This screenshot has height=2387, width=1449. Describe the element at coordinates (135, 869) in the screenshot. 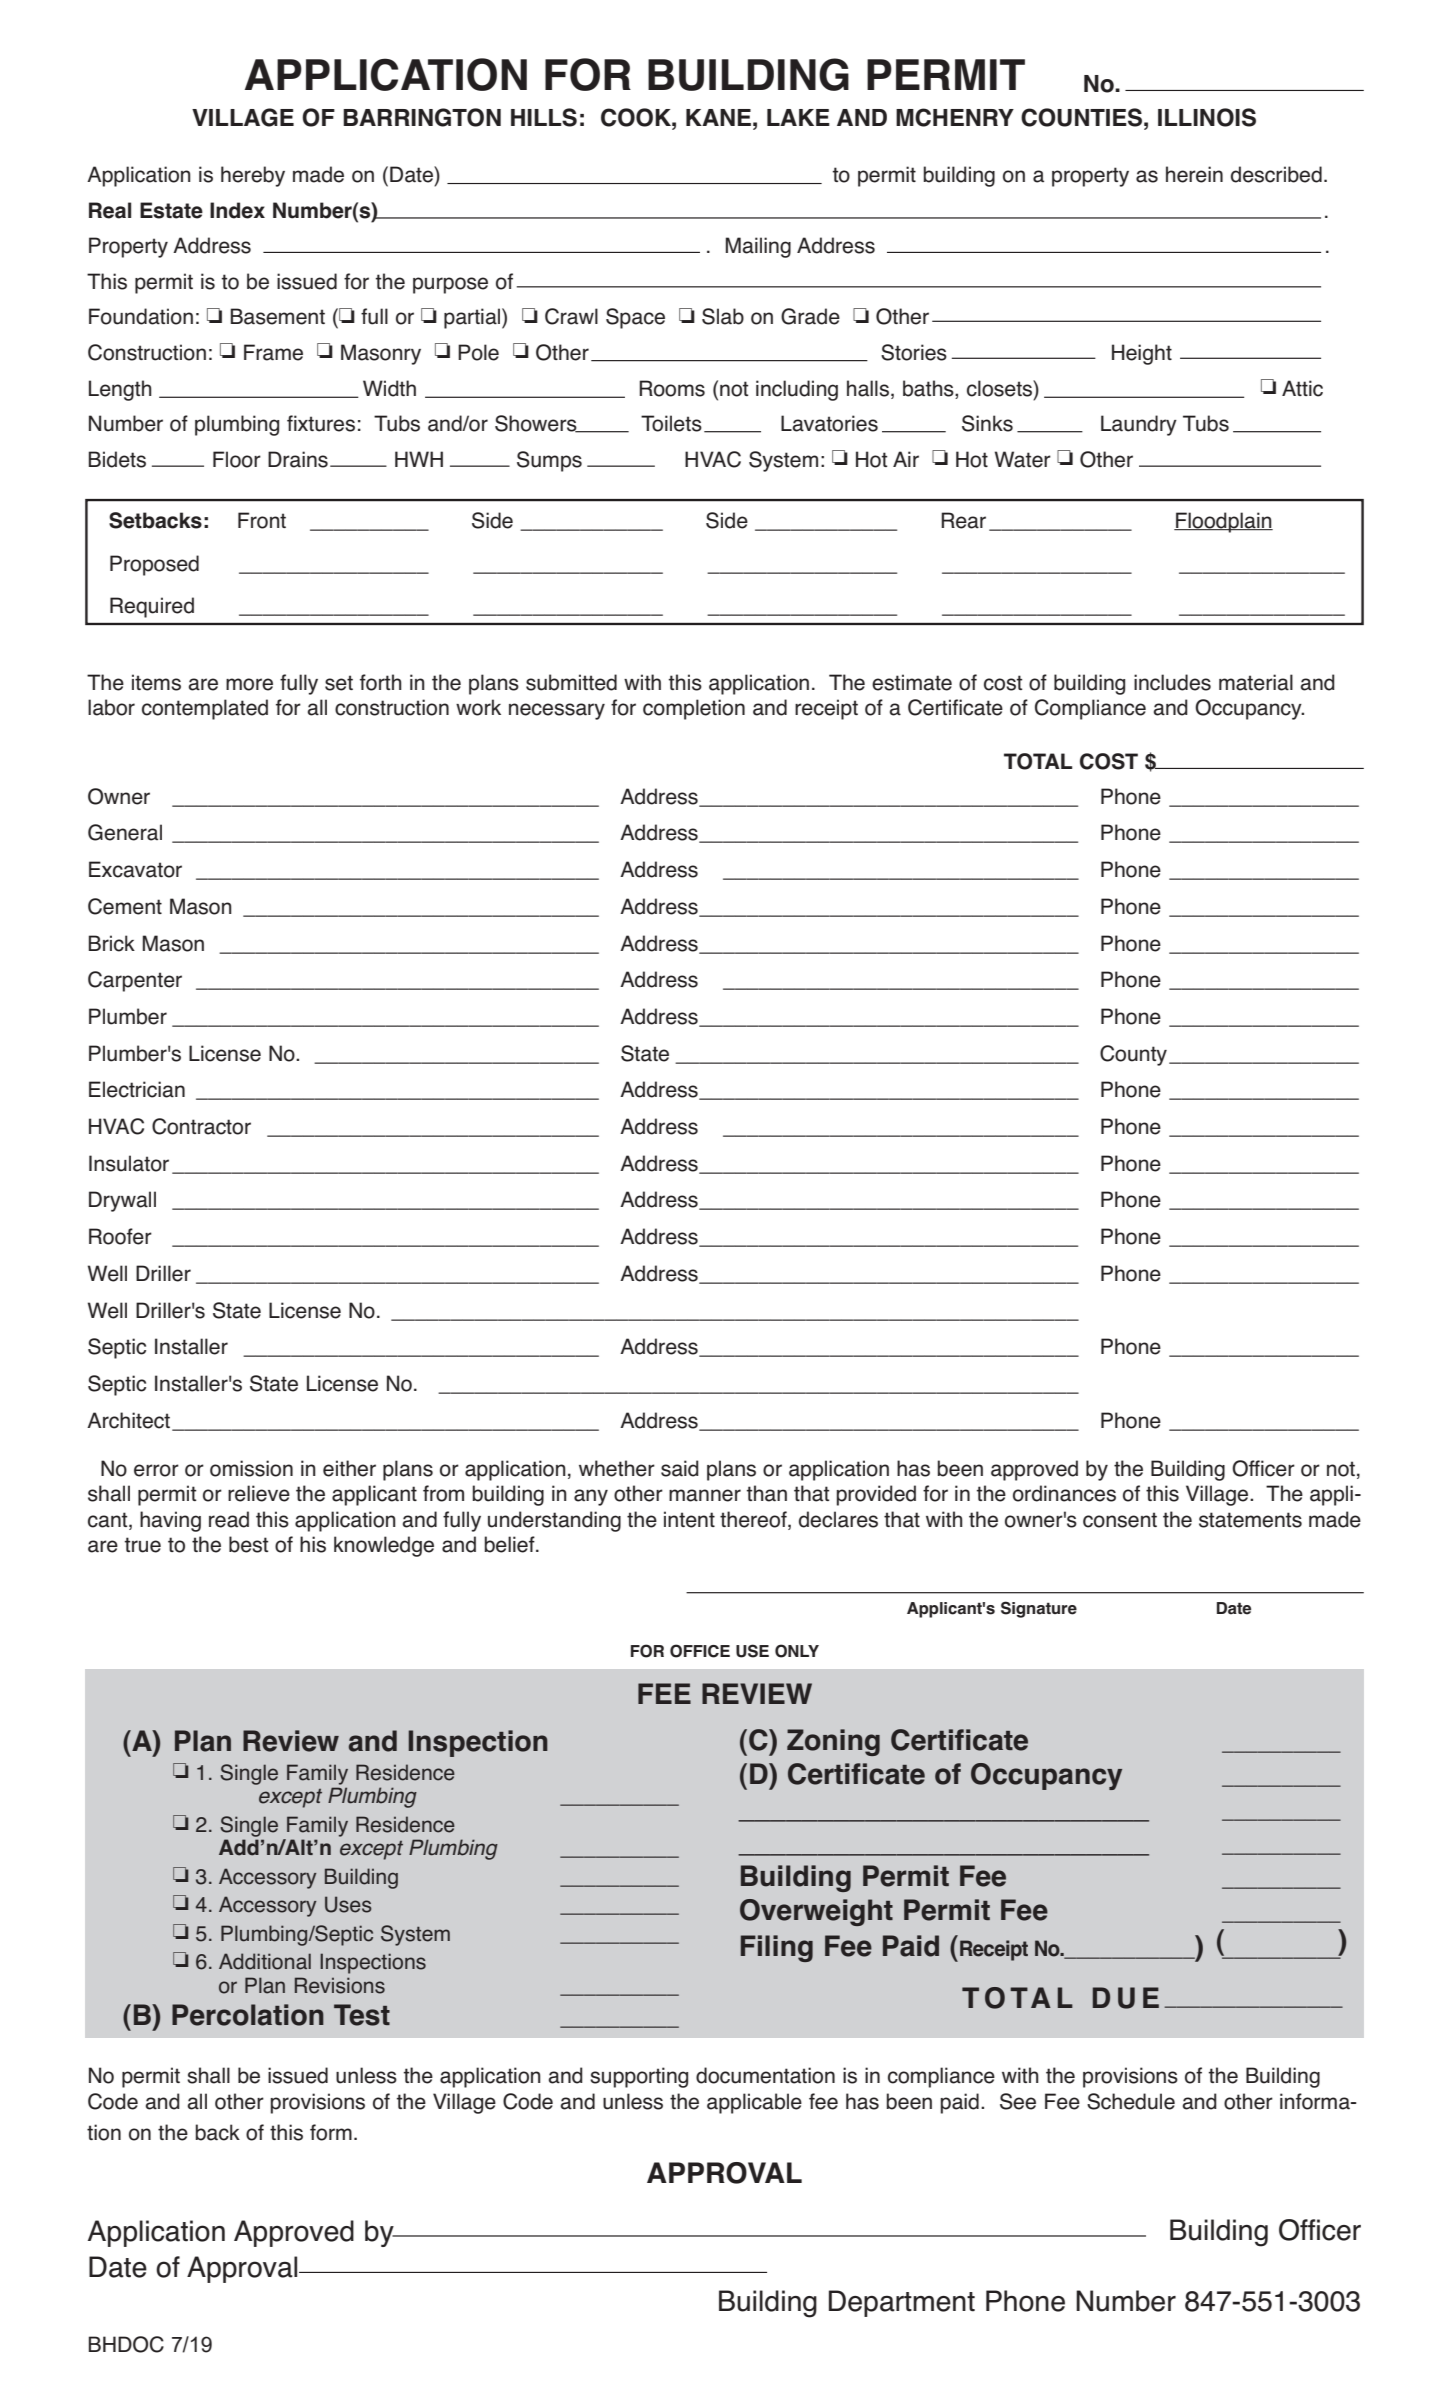

I see `Excavator` at that location.
